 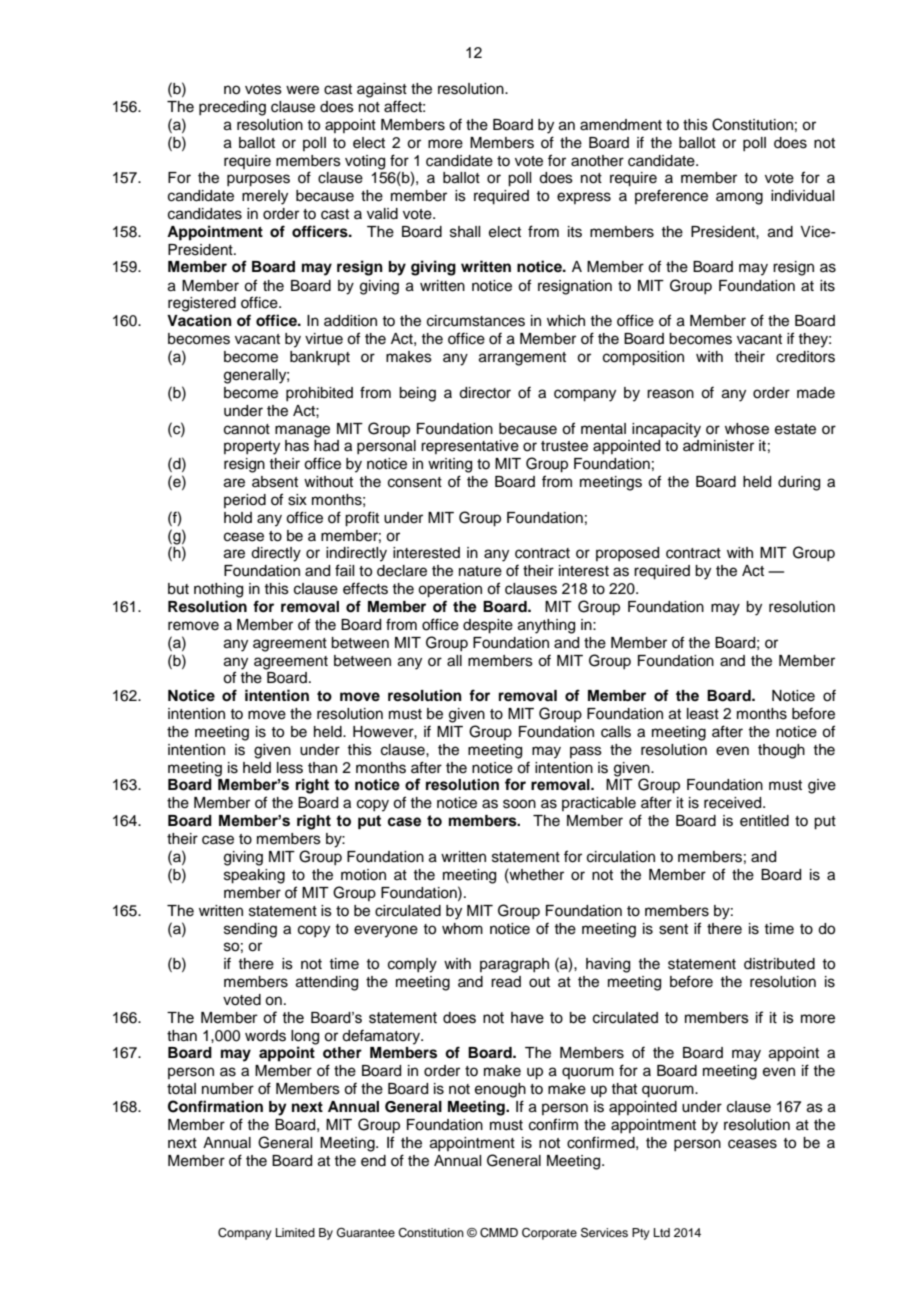 I want to click on express, so click(x=584, y=198).
